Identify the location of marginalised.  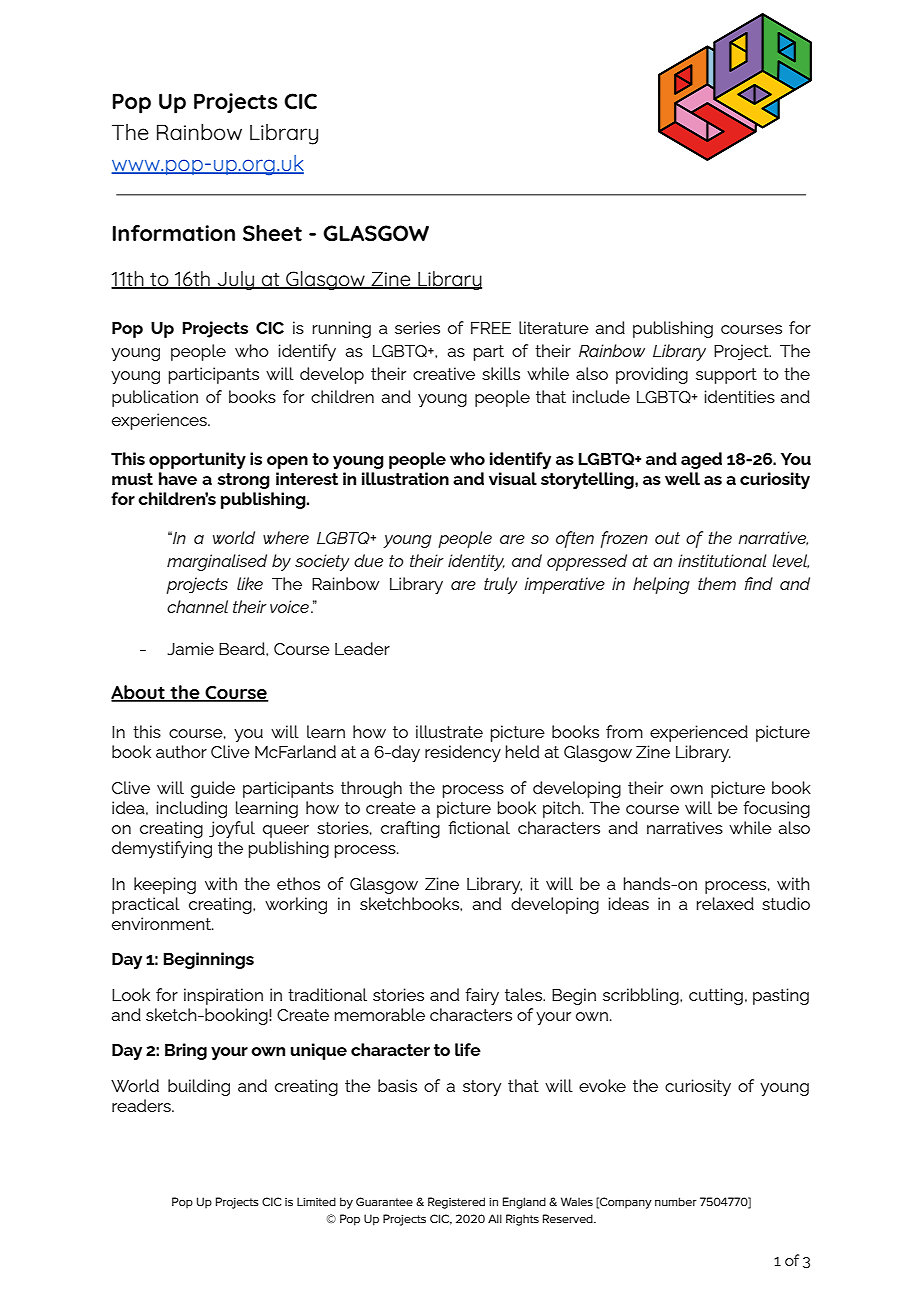
(217, 562).
